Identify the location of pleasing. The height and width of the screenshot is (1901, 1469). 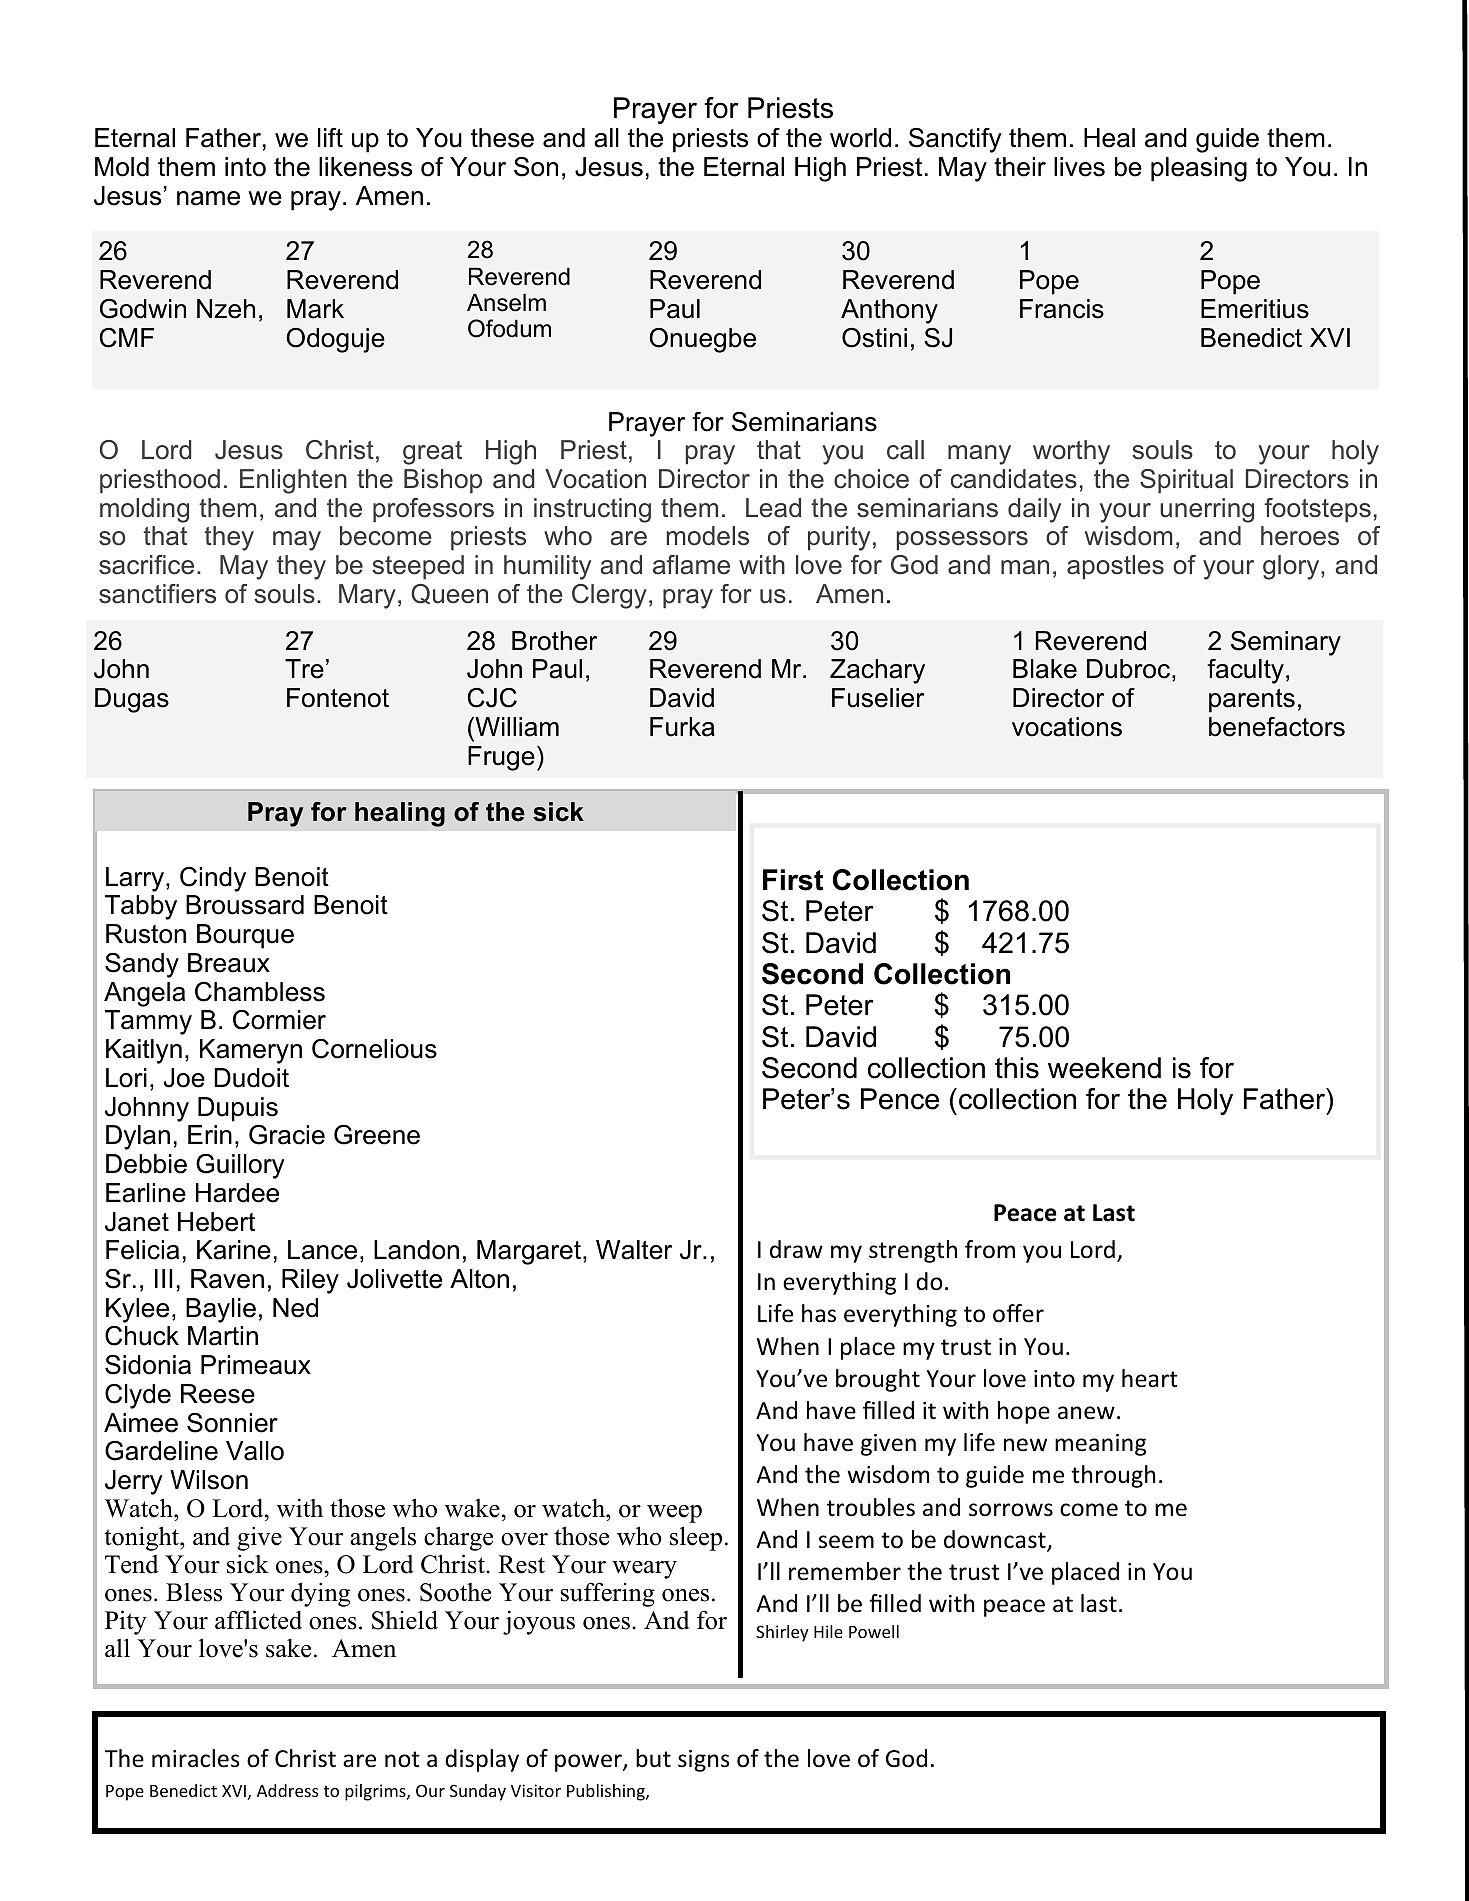
(1199, 169).
